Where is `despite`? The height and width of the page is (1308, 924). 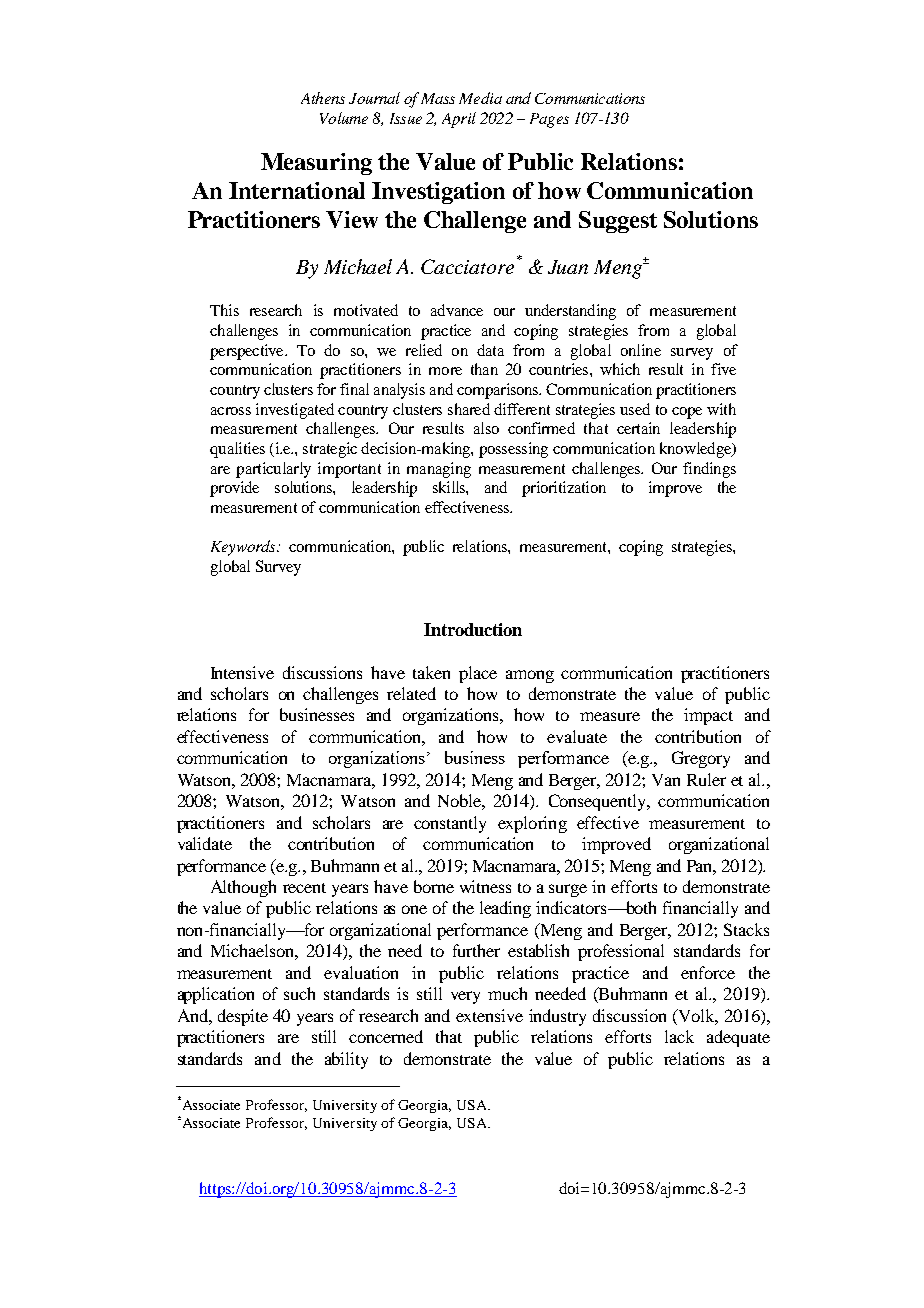
despite is located at coordinates (243, 1017).
